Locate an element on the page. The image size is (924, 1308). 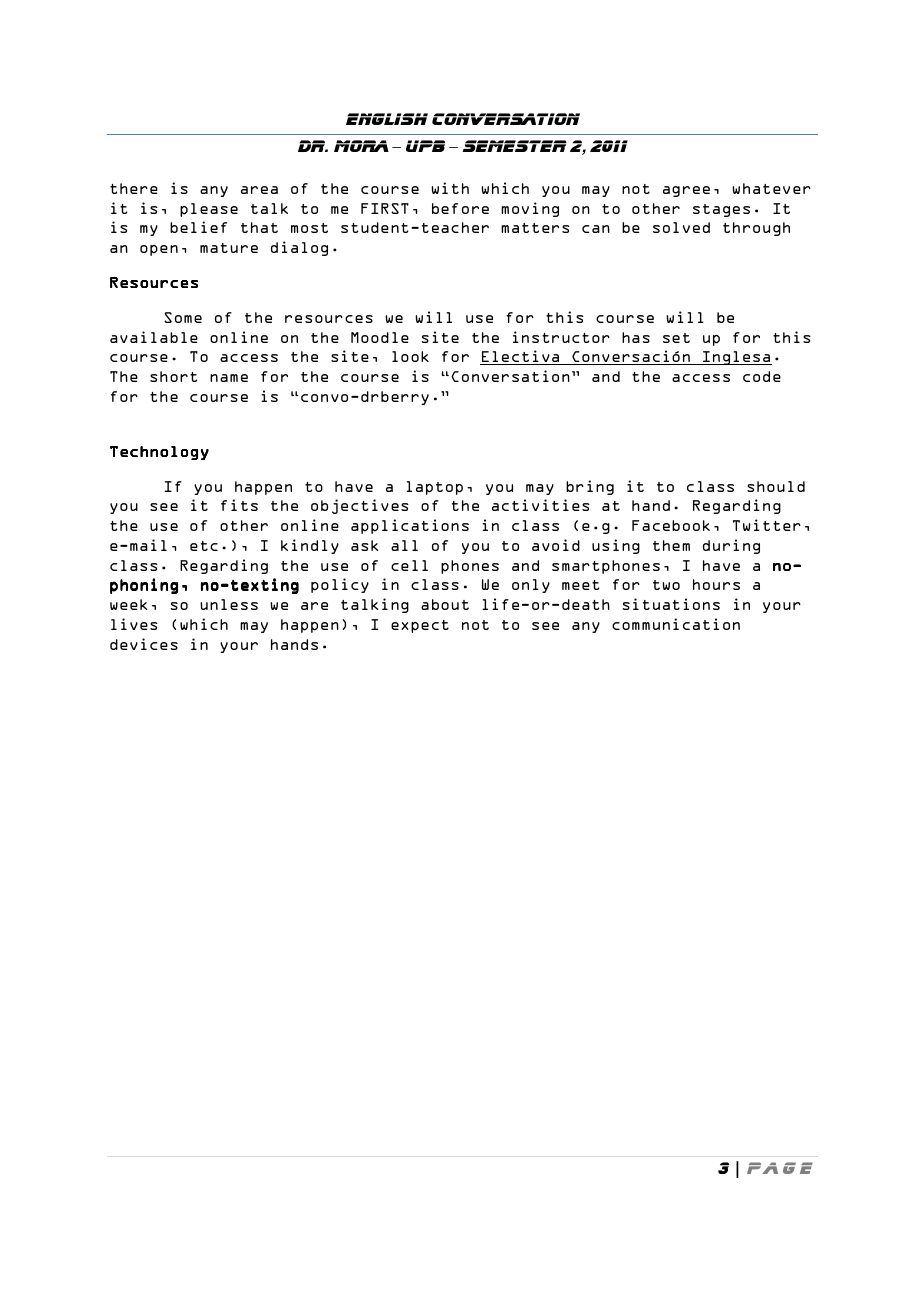
mature is located at coordinates (229, 248).
